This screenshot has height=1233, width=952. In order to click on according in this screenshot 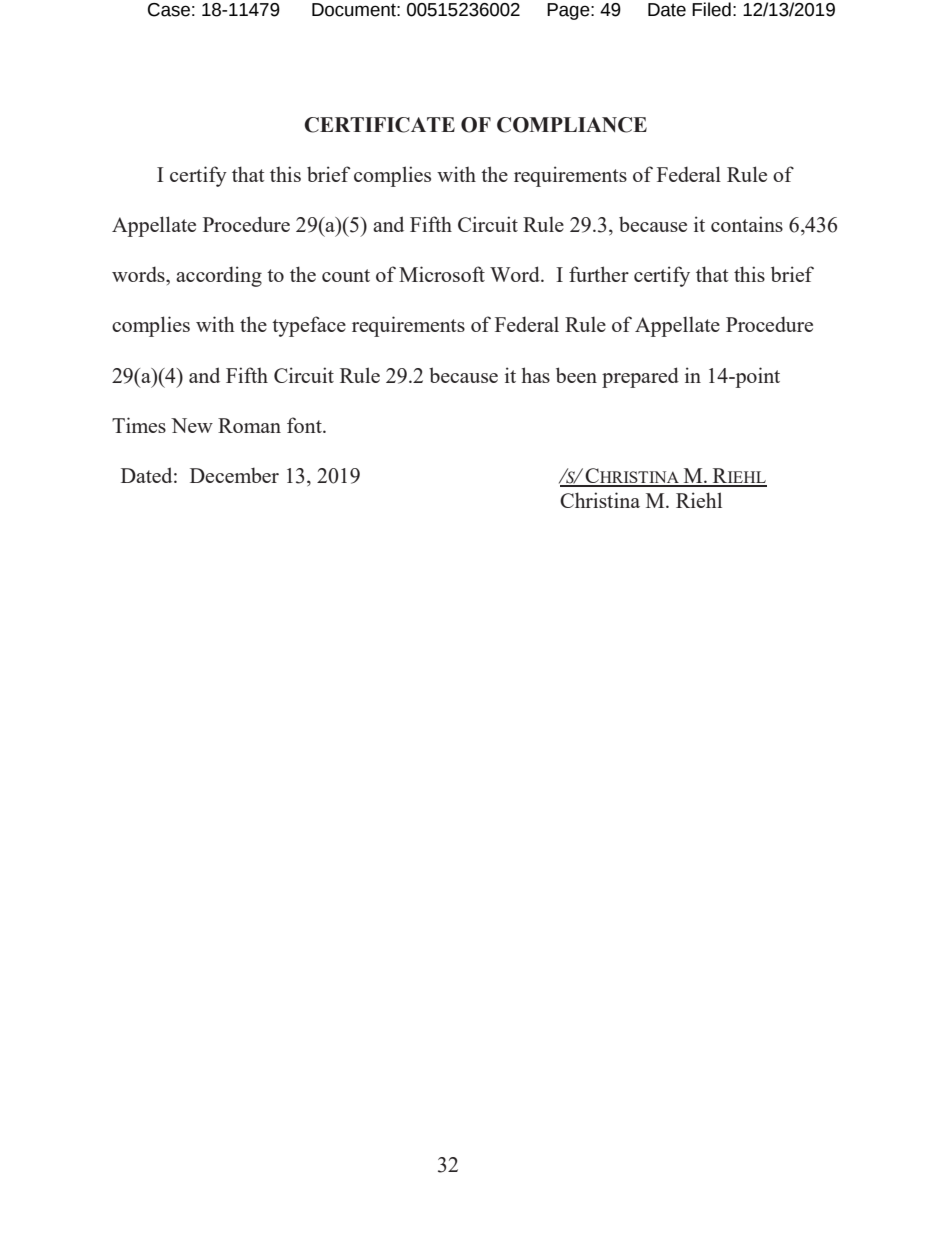, I will do `click(219, 276)`.
